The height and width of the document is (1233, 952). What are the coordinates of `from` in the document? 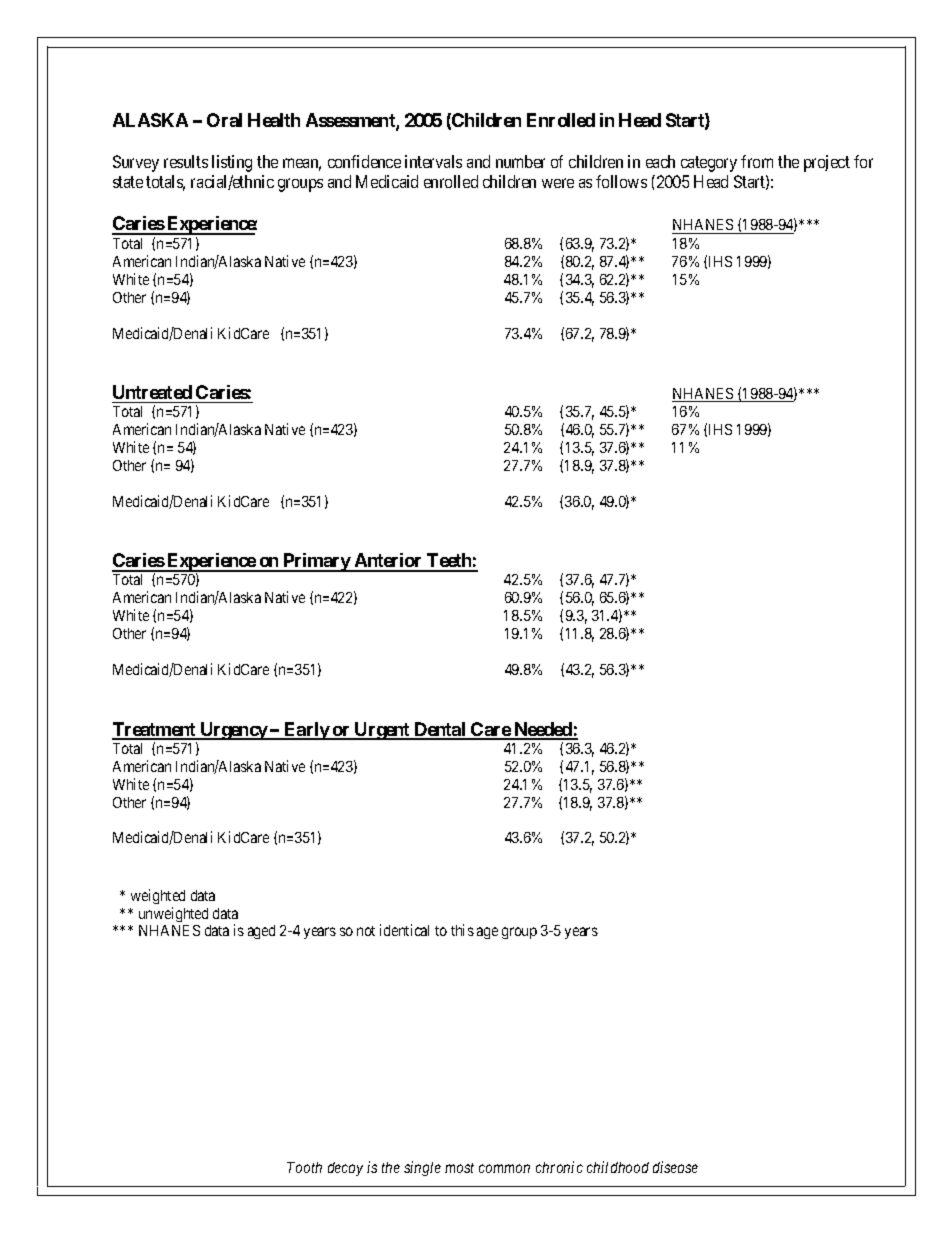 It's located at (757, 161).
